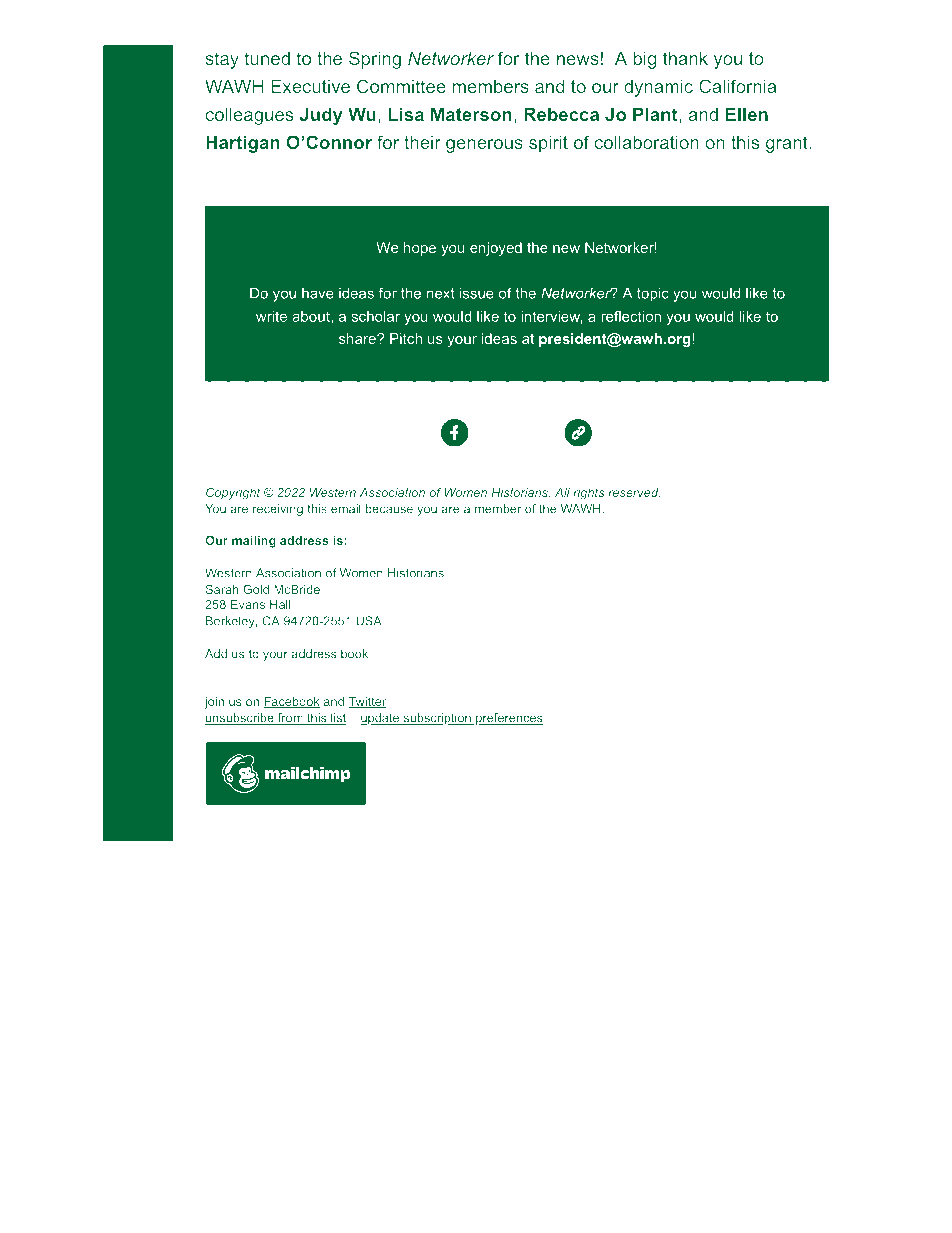 This screenshot has width=952, height=1233. What do you see at coordinates (634, 492) in the screenshot?
I see `reserved` at bounding box center [634, 492].
